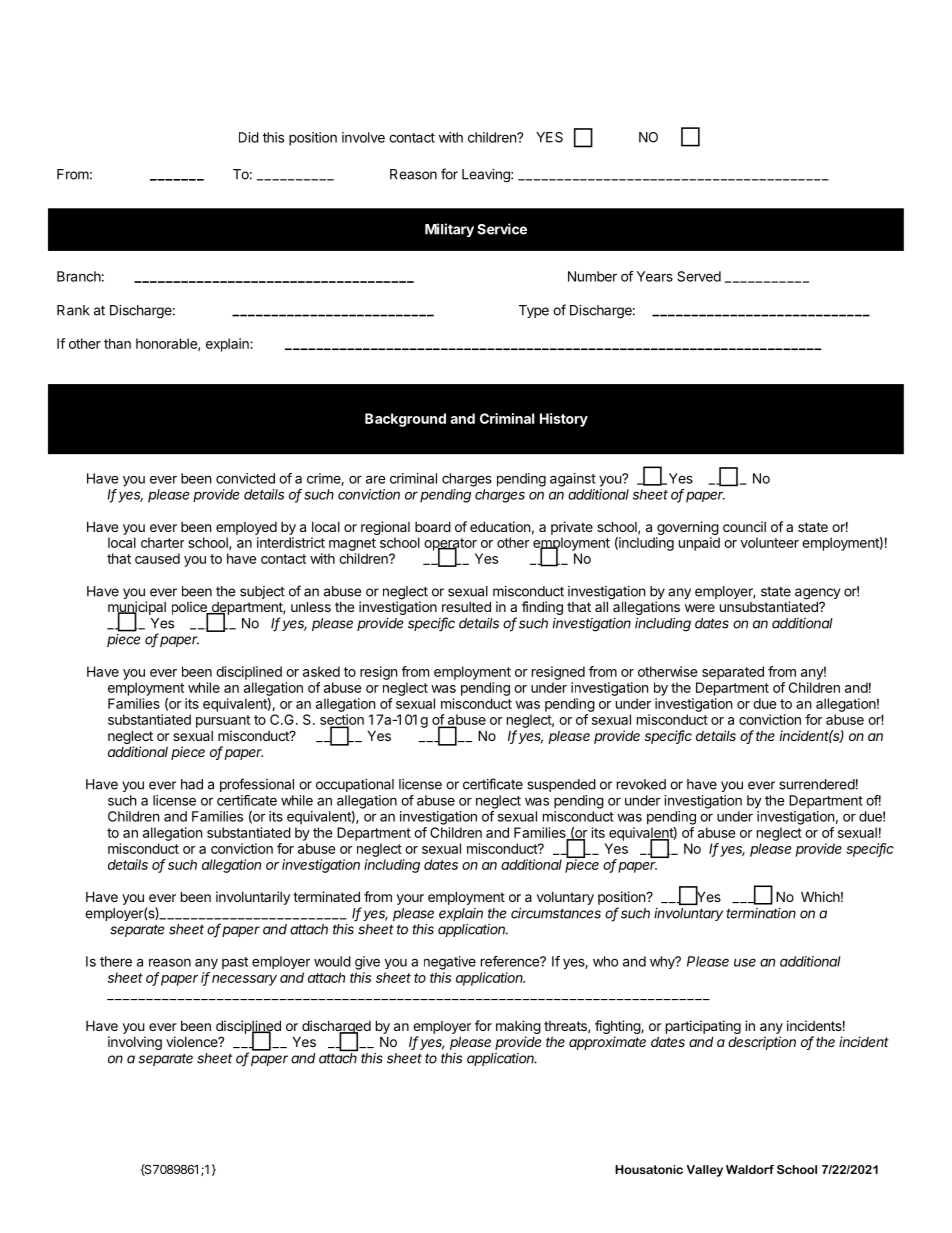 The height and width of the image is (1233, 952). What do you see at coordinates (641, 784) in the image?
I see `revoked` at bounding box center [641, 784].
